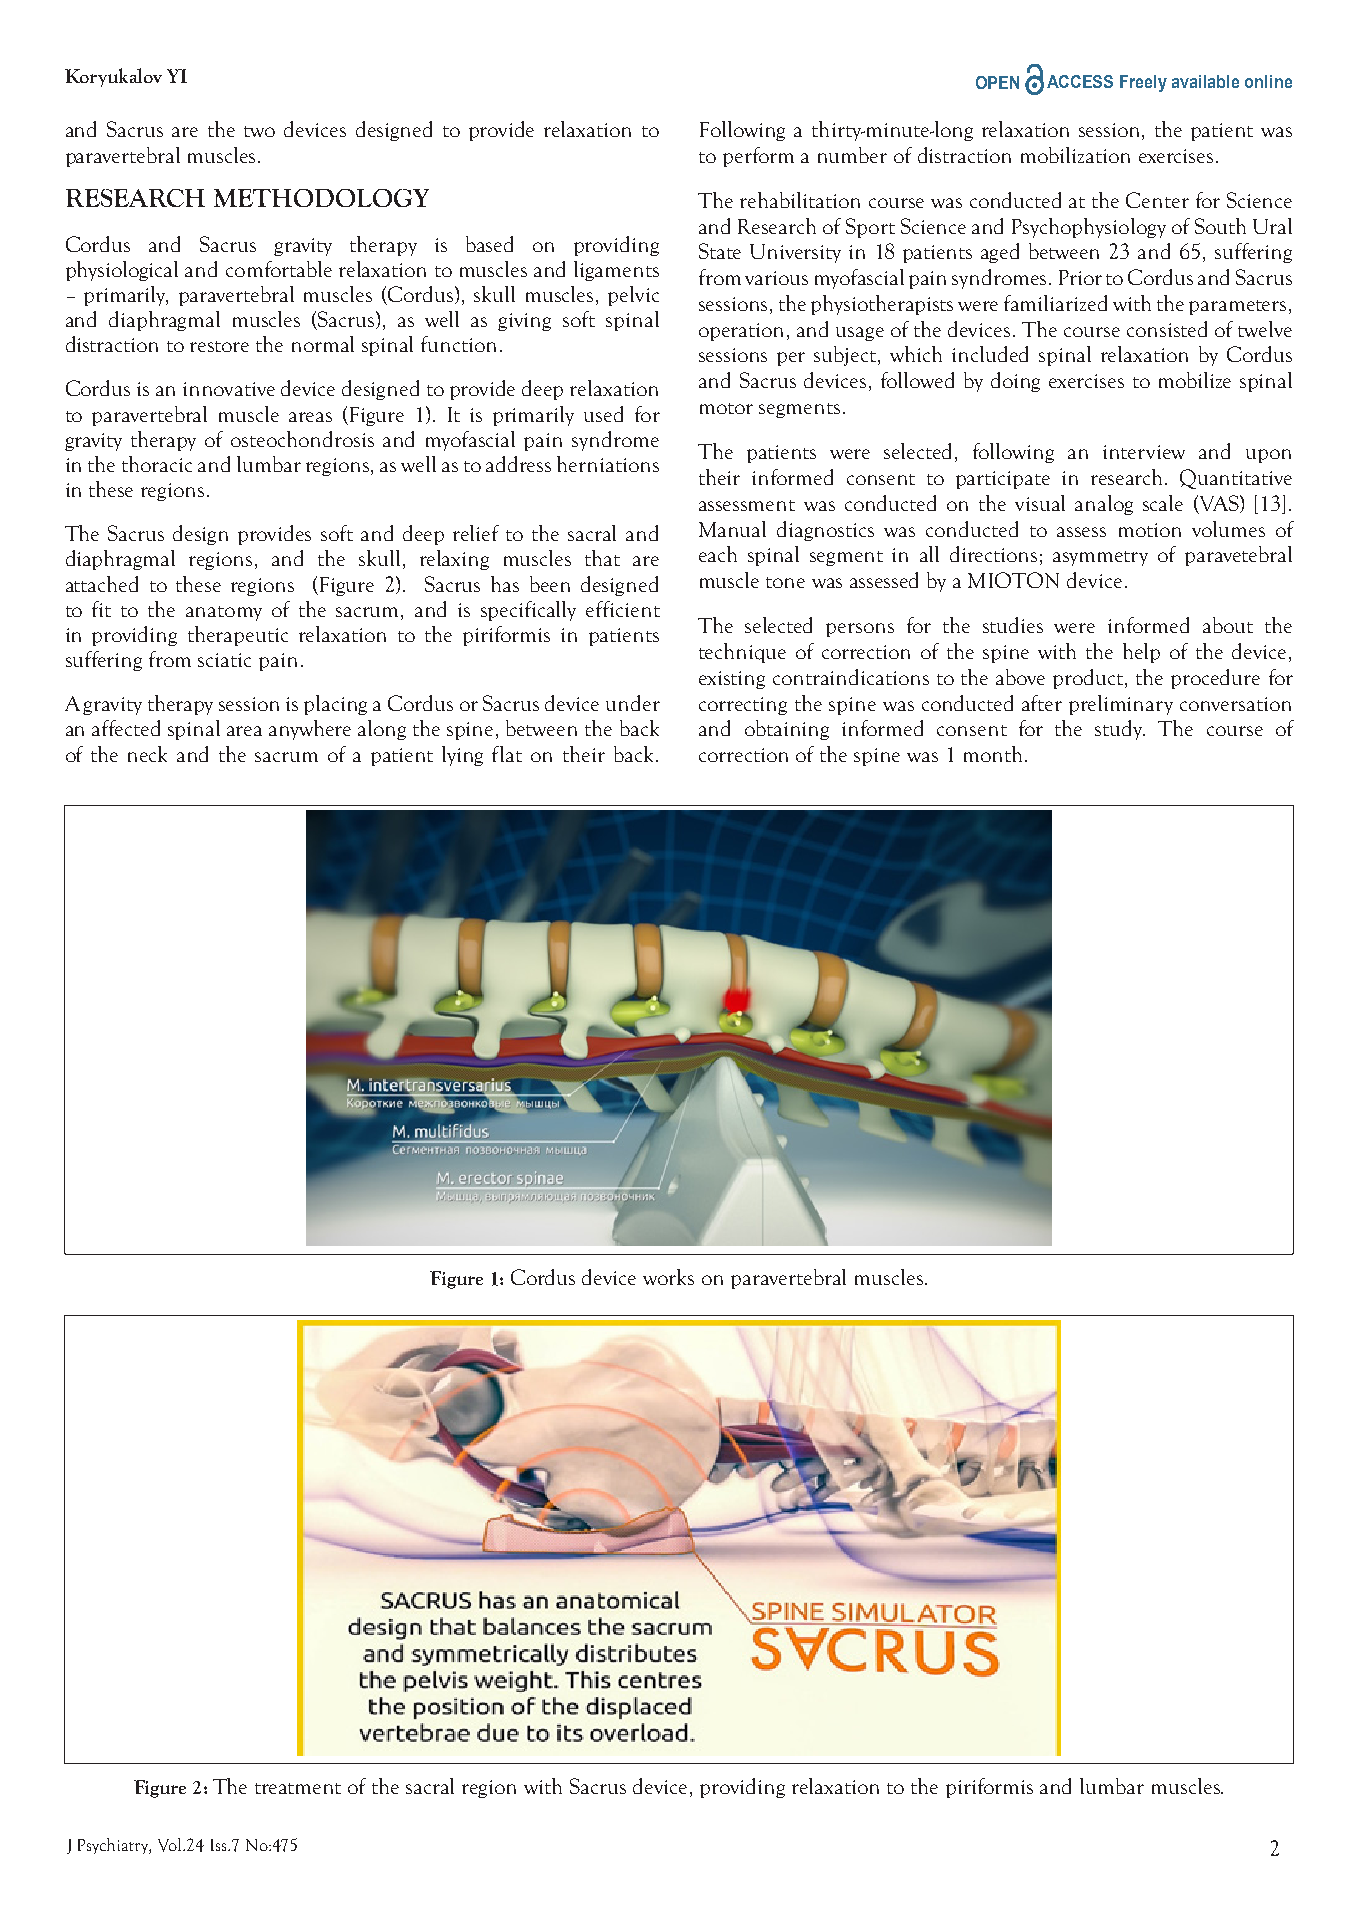 The image size is (1358, 1921). What do you see at coordinates (114, 1846) in the screenshot?
I see `Psychiatry` at bounding box center [114, 1846].
